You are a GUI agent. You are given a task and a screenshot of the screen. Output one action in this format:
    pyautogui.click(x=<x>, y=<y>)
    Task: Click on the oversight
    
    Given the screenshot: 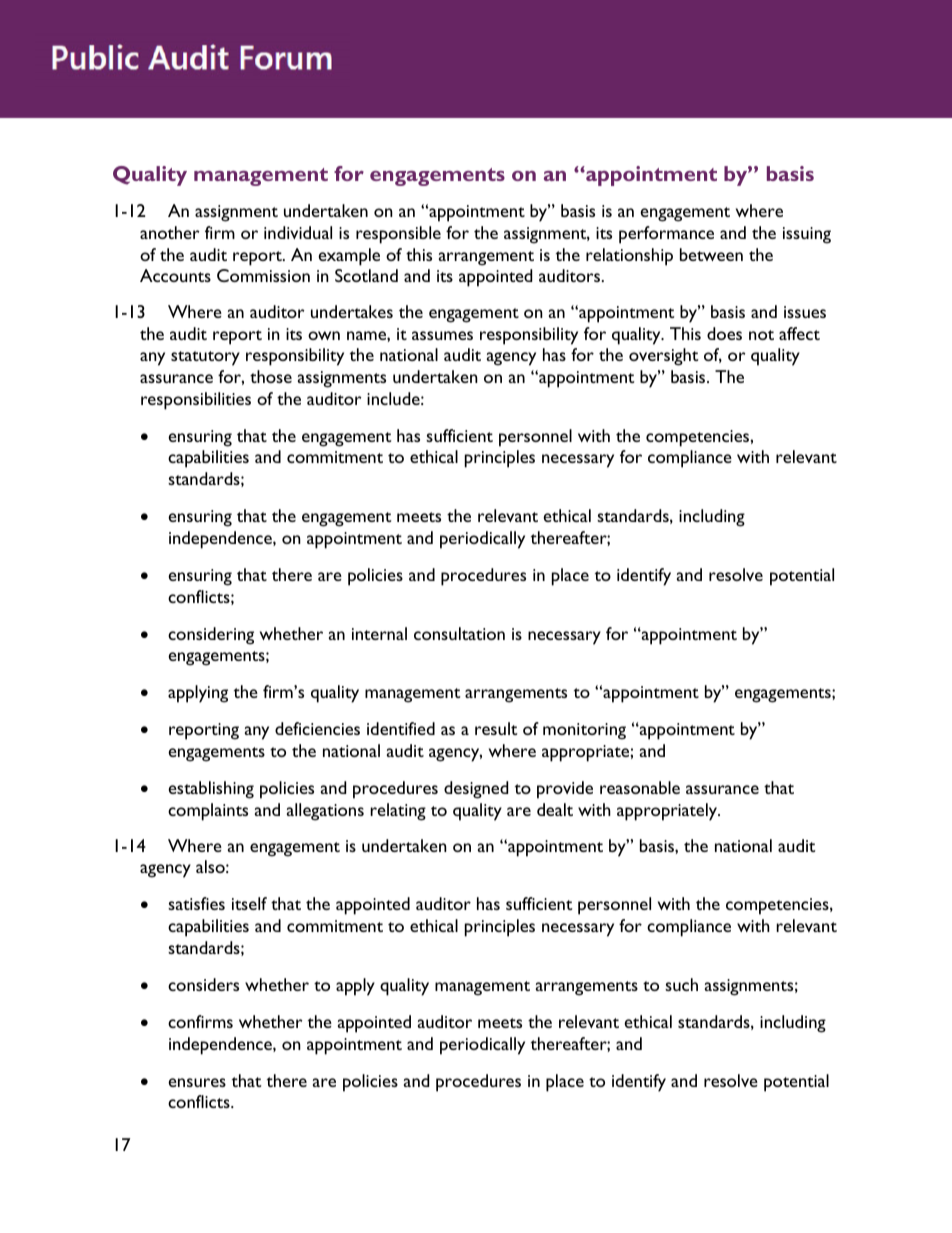 What is the action you would take?
    pyautogui.click(x=663, y=357)
